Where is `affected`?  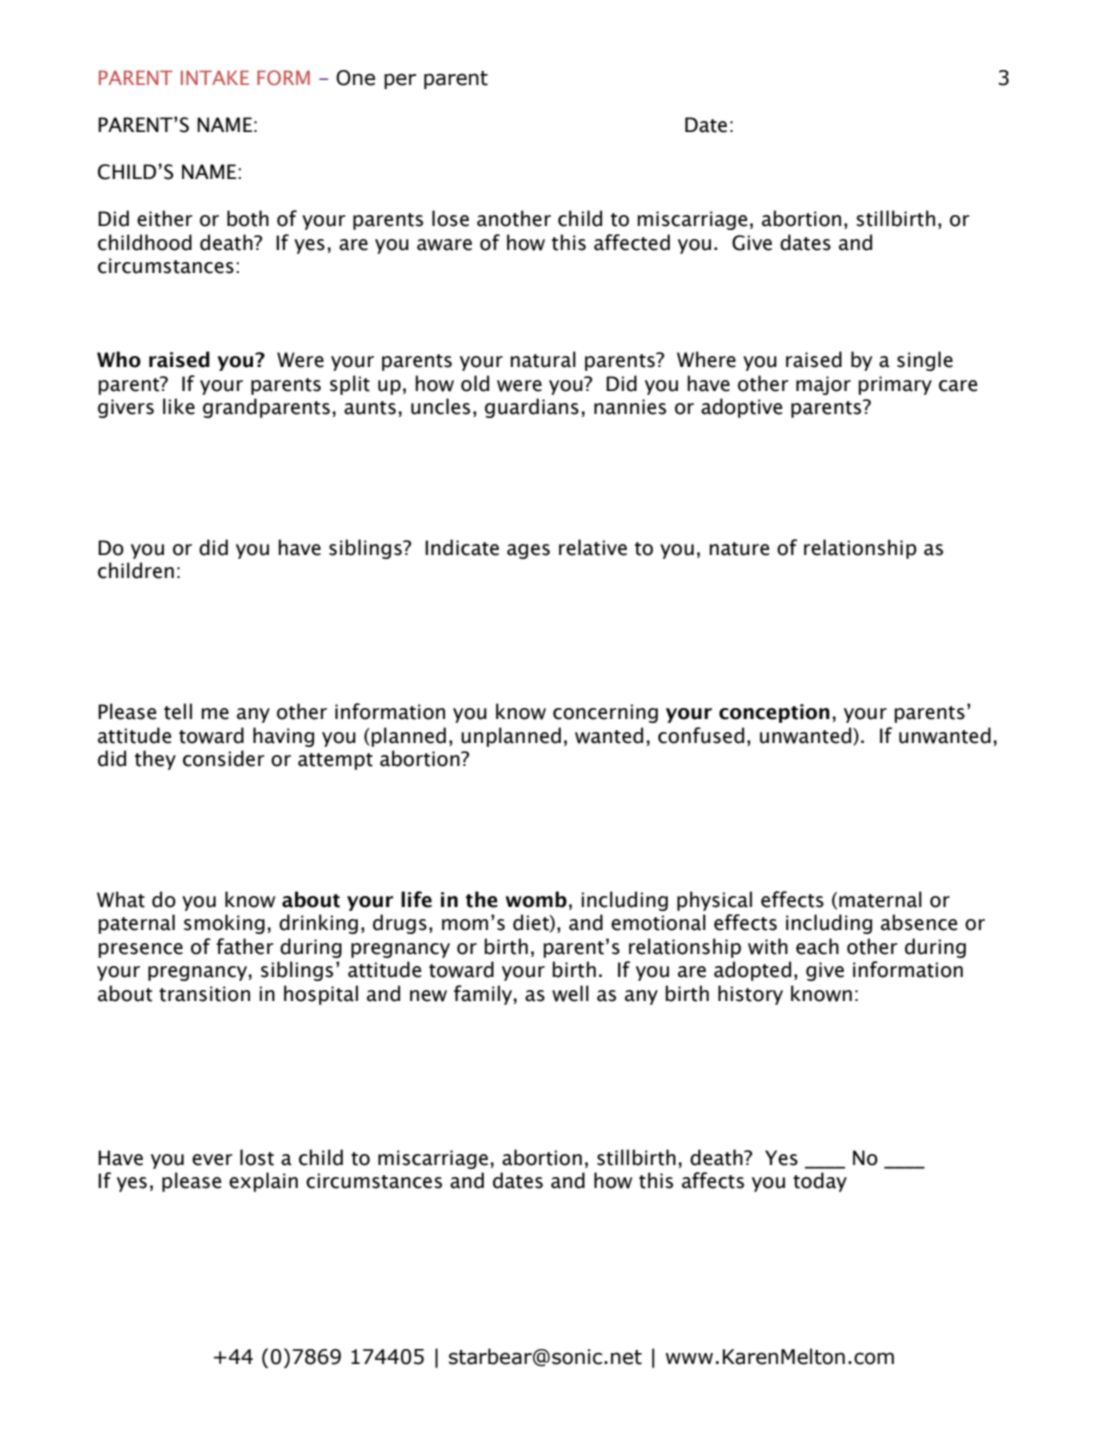
affected is located at coordinates (632, 242).
